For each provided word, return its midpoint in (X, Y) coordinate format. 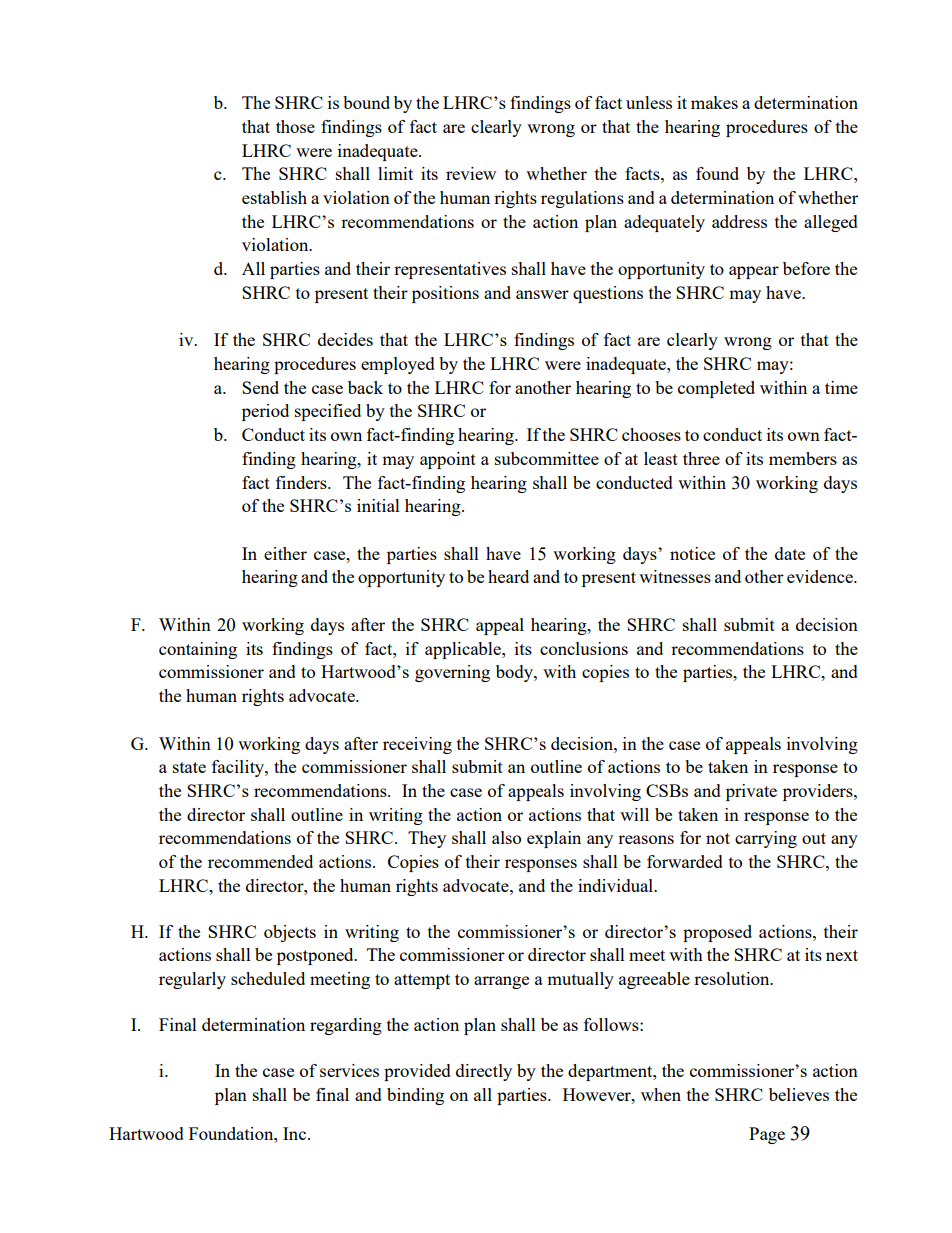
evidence (821, 576)
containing (198, 650)
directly (484, 1072)
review (471, 173)
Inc (296, 1133)
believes (799, 1094)
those (295, 126)
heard (508, 576)
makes (714, 102)
